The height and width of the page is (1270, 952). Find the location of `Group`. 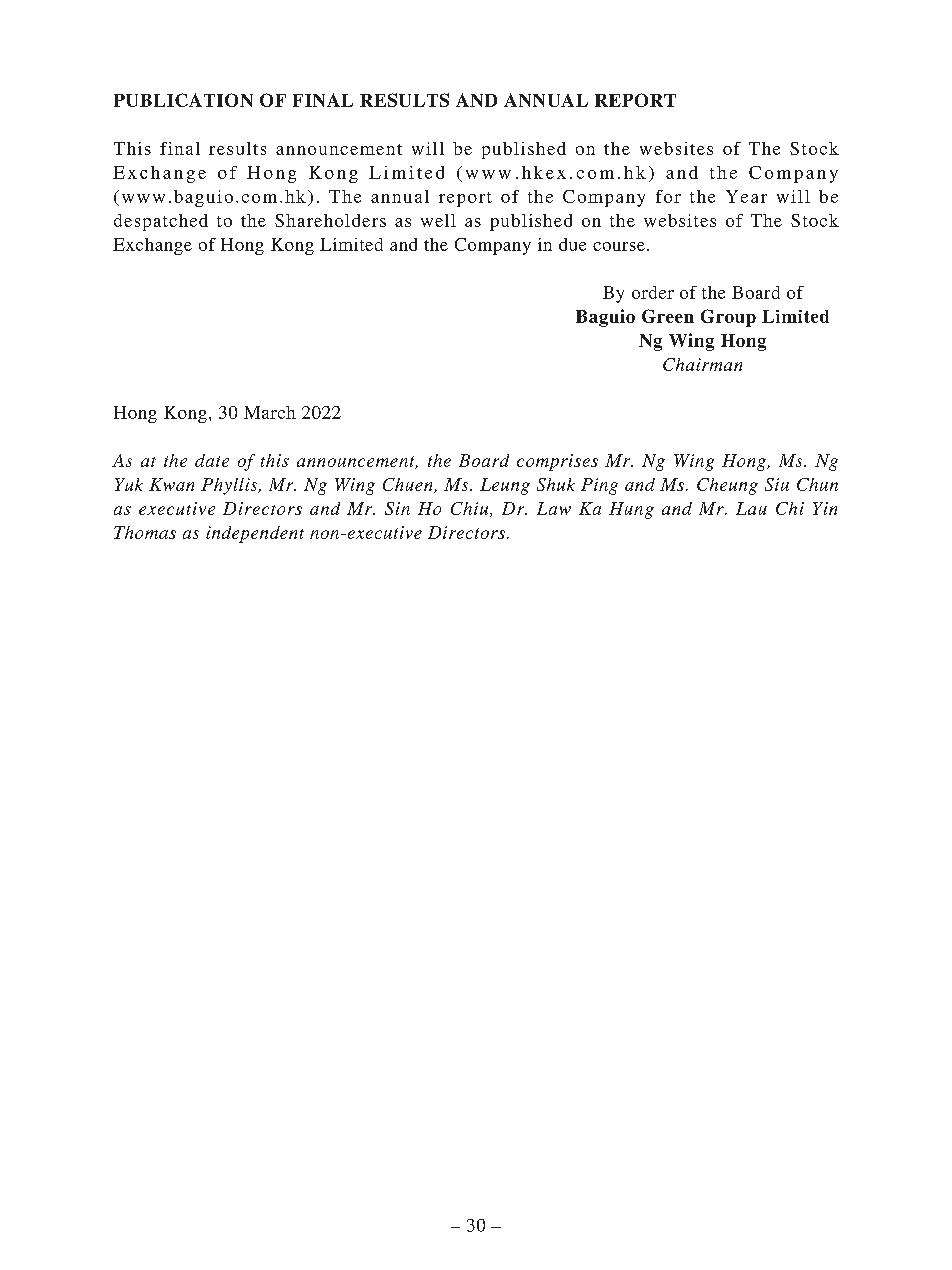

Group is located at coordinates (728, 318).
